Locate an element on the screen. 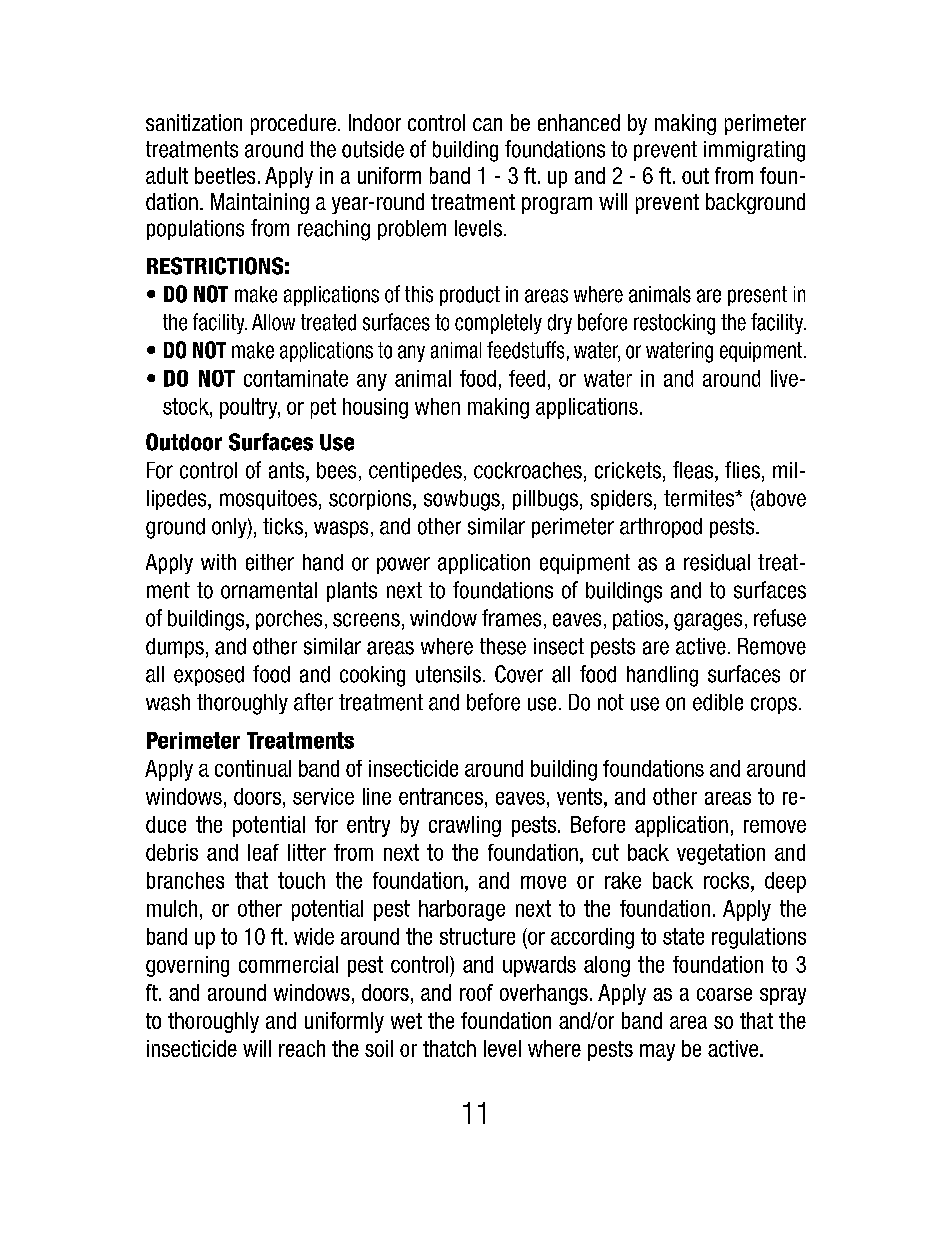 The image size is (952, 1233). residual is located at coordinates (717, 562).
